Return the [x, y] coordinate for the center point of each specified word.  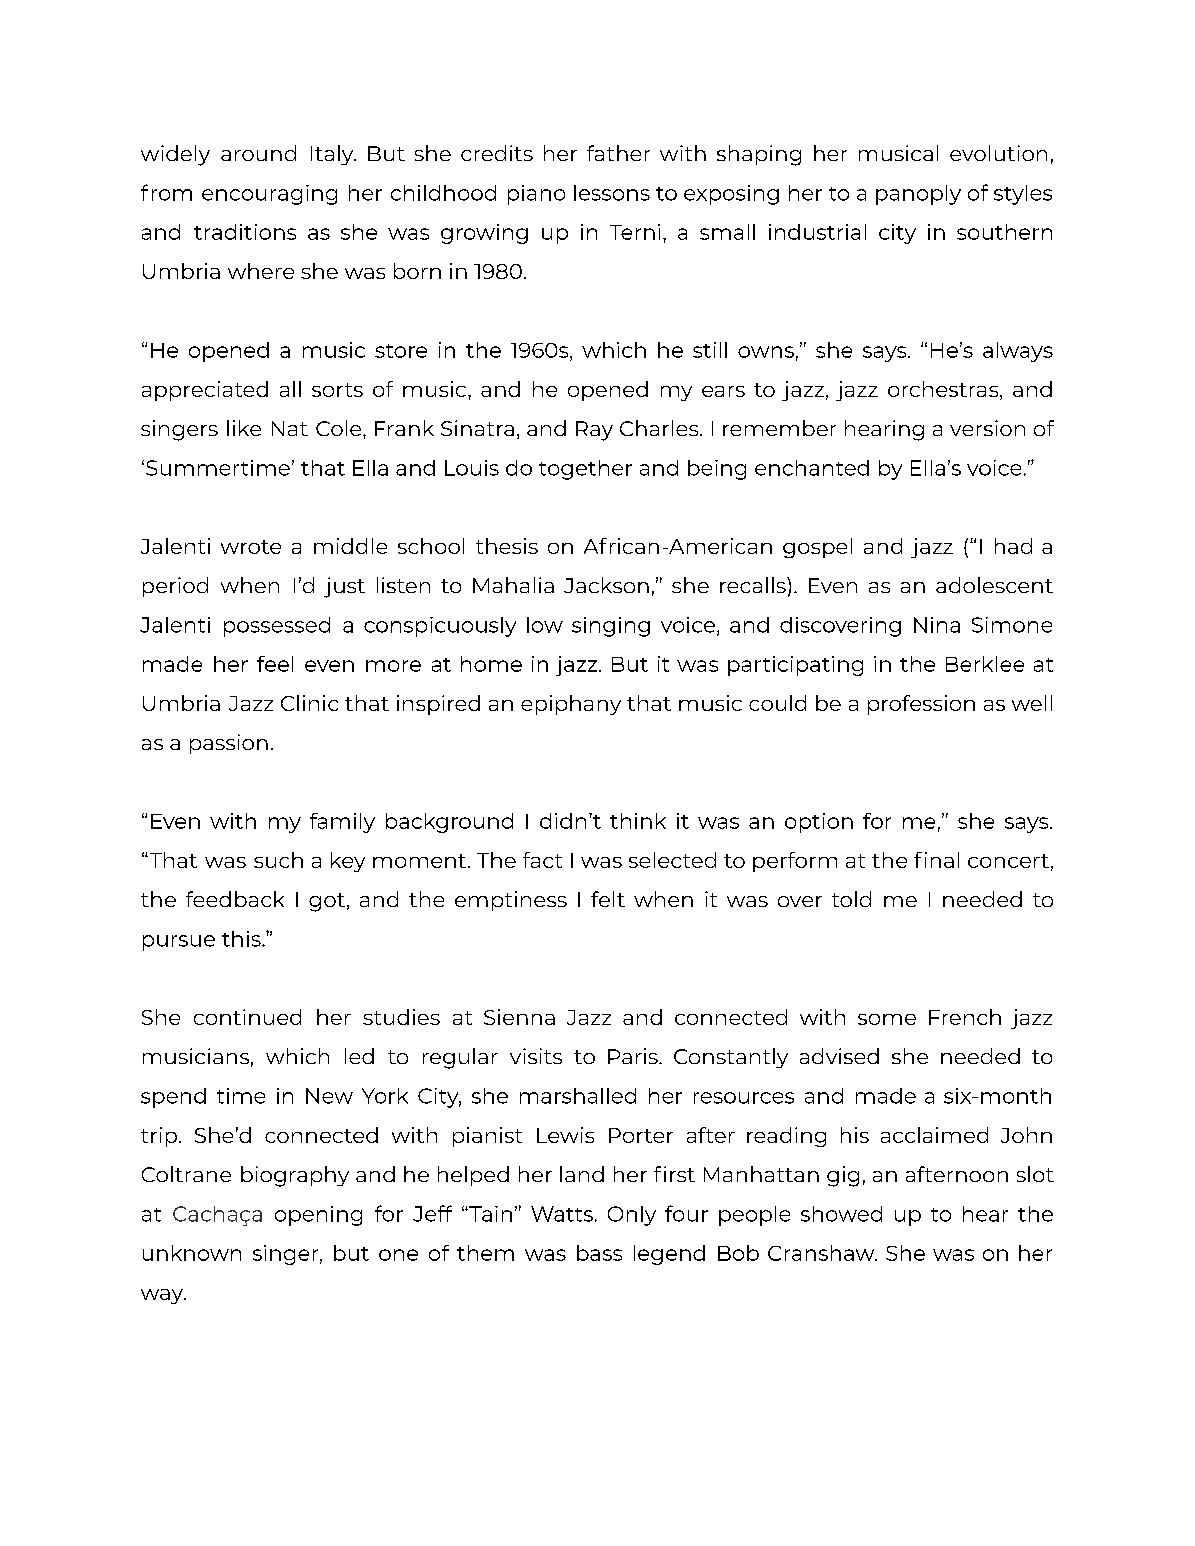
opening [318, 1216]
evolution [998, 153]
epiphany [571, 705]
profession [921, 705]
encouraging [269, 195]
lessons [612, 193]
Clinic [309, 703]
